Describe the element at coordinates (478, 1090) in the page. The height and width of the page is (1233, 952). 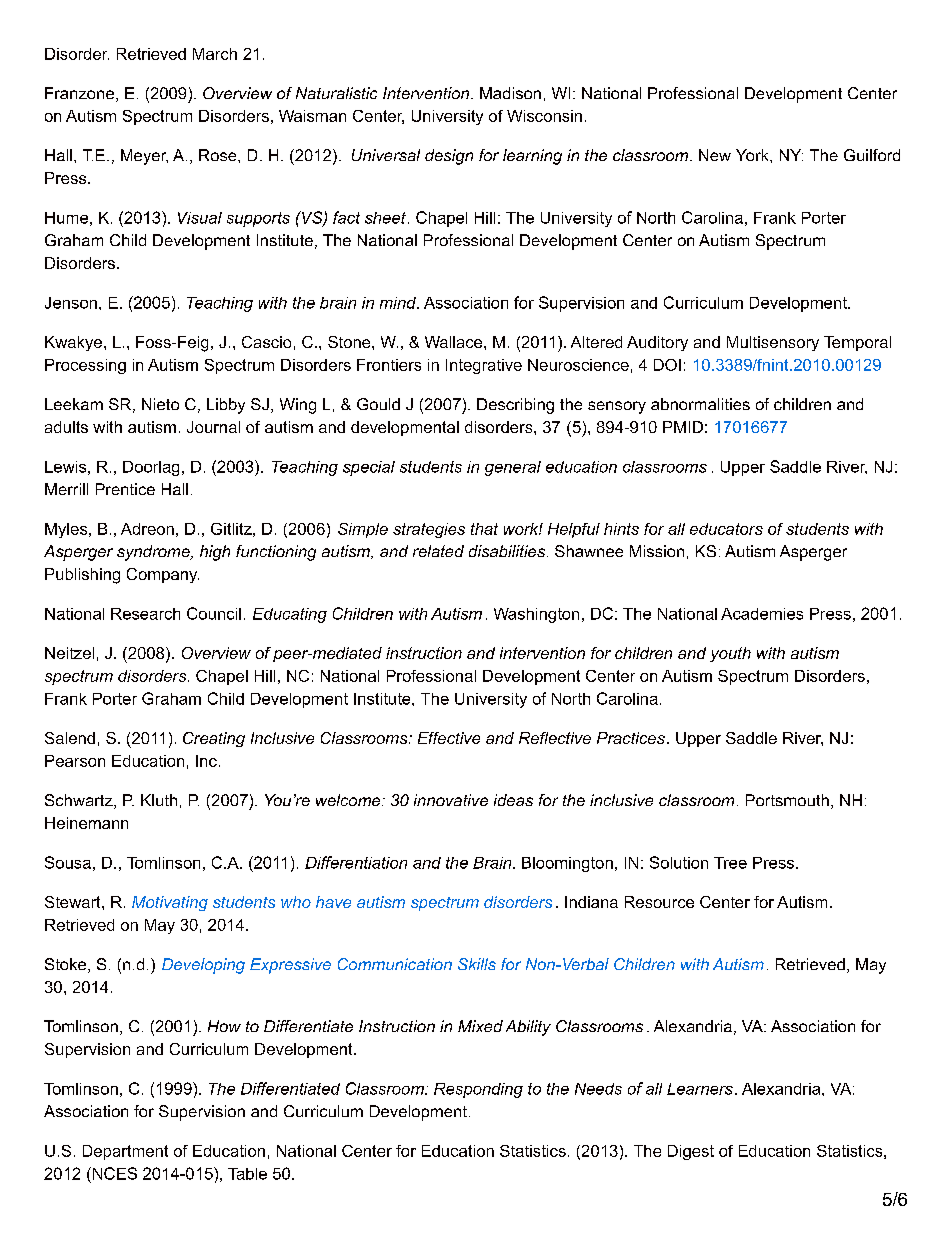
I see `Responding` at that location.
